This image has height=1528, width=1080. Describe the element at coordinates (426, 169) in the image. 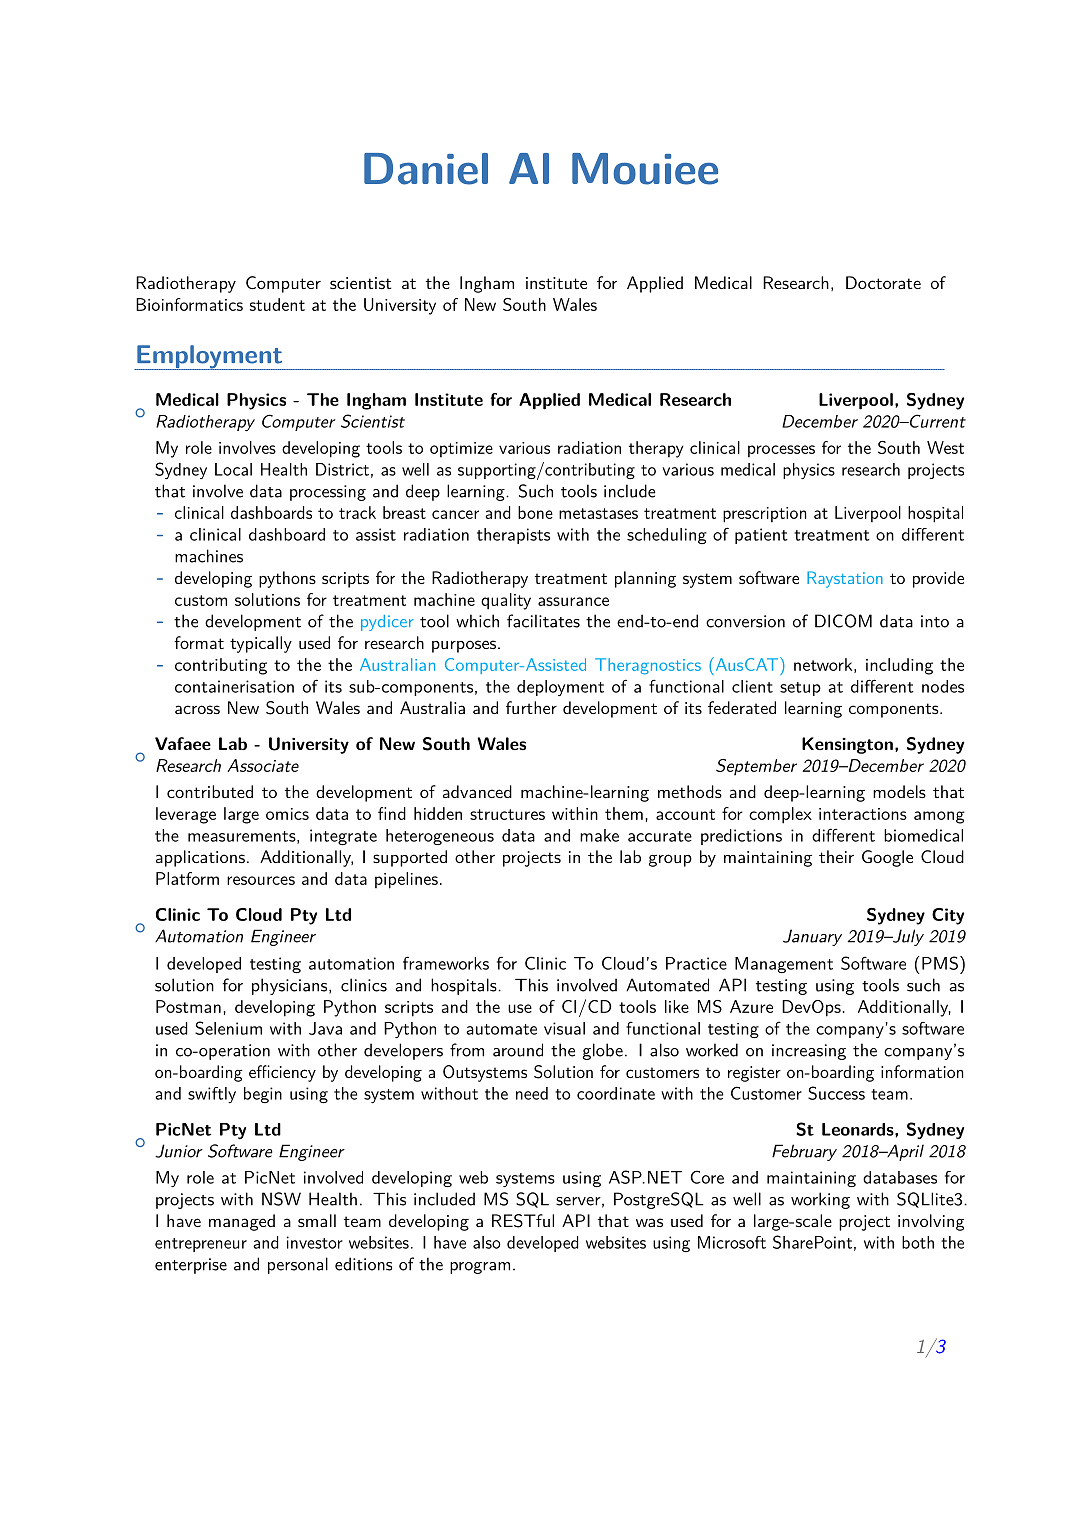

I see `Daniel` at that location.
